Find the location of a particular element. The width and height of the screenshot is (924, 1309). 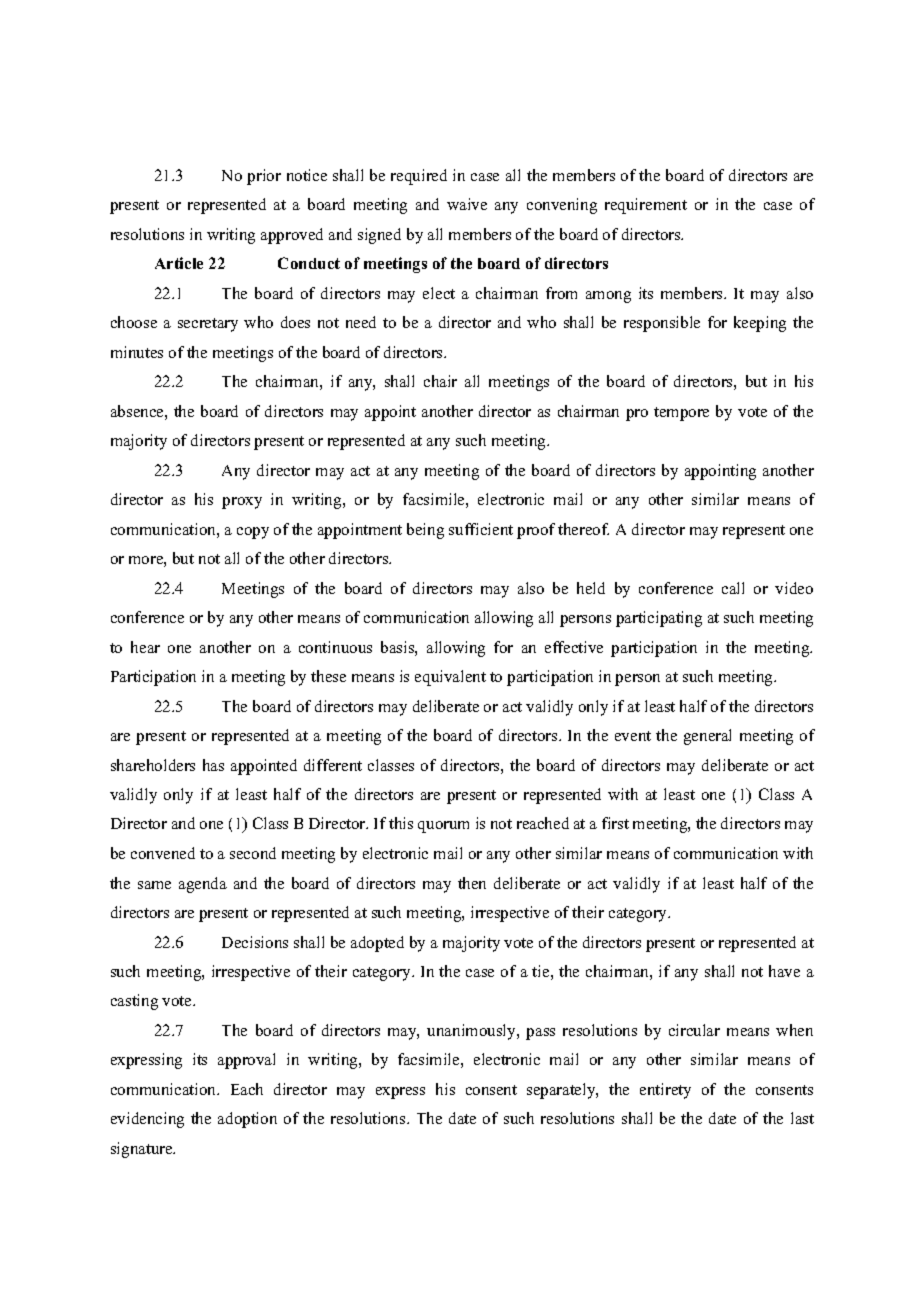

second is located at coordinates (253, 853).
